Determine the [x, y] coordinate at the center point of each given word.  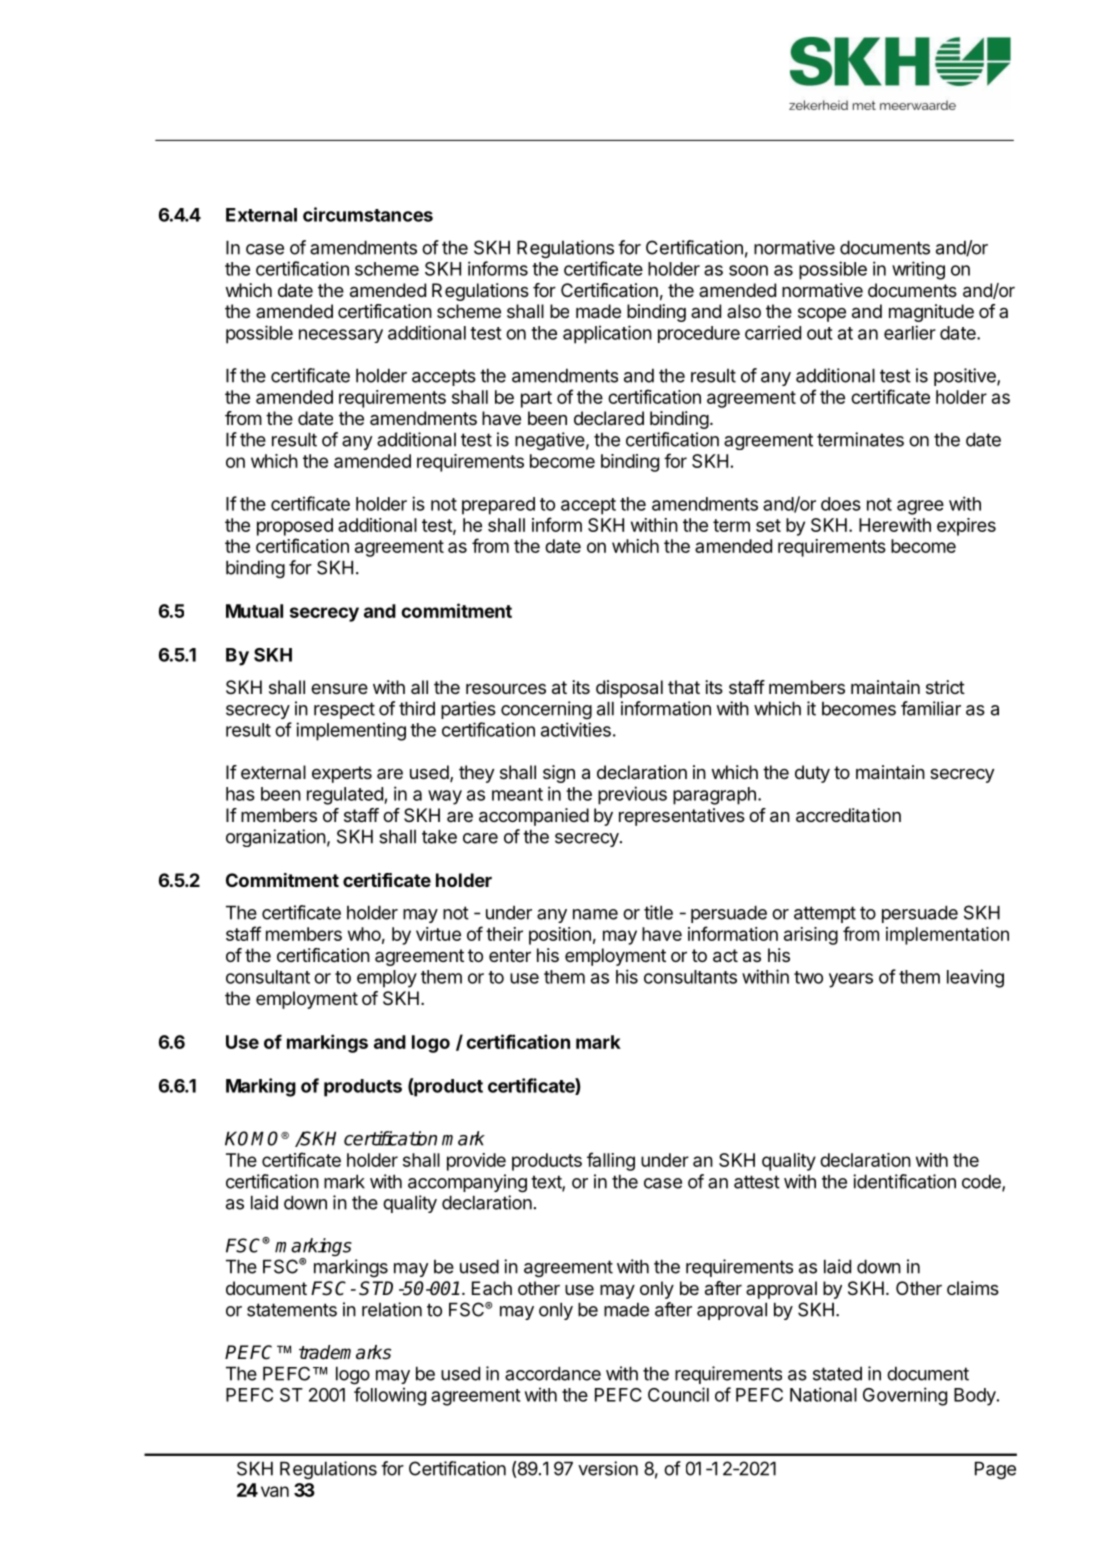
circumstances [368, 214]
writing [918, 270]
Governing [905, 1396]
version [608, 1468]
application [607, 334]
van [275, 1491]
